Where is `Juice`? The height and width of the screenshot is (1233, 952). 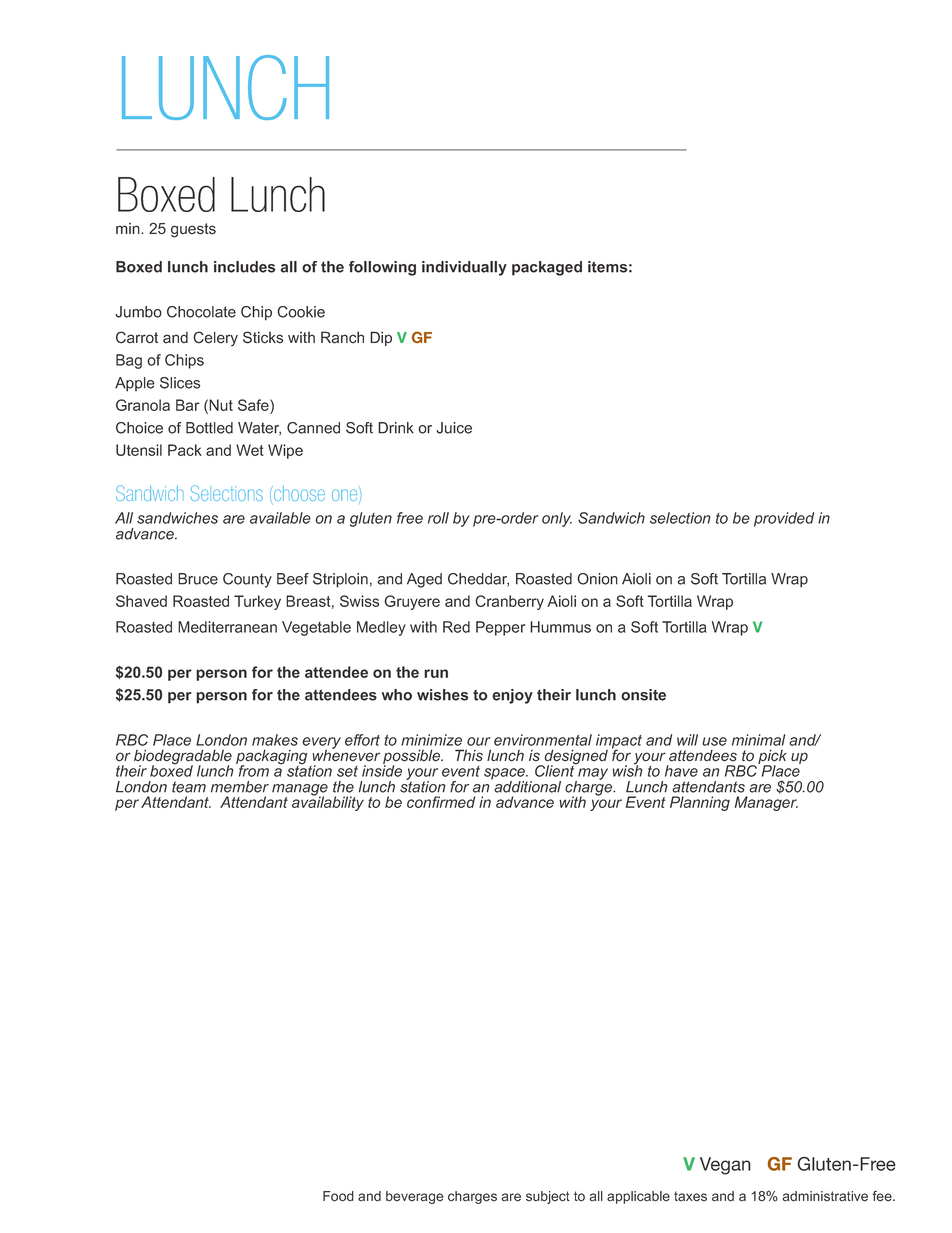 Juice is located at coordinates (454, 428).
